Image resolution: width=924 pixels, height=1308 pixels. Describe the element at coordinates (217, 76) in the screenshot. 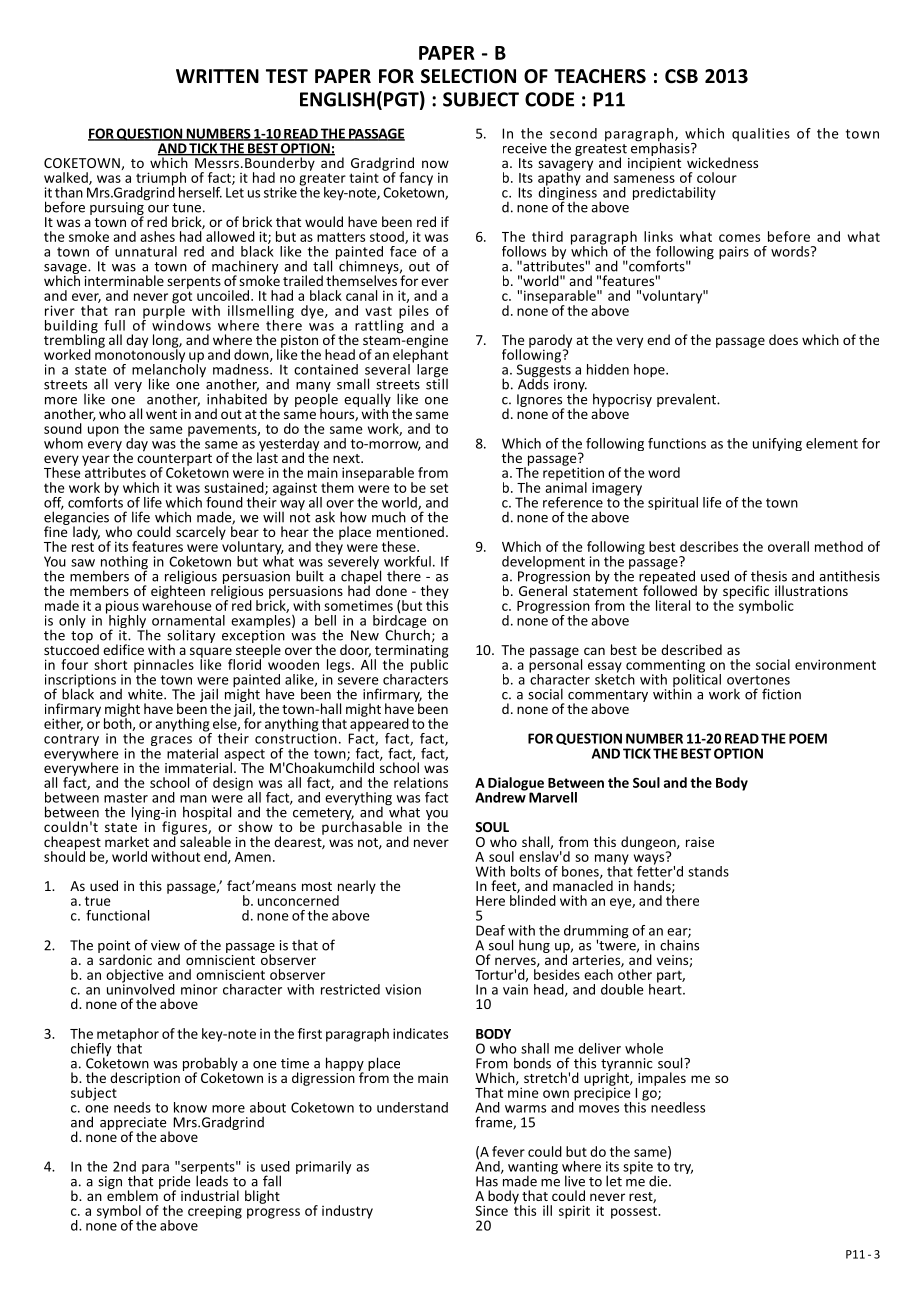

I see `WRITTEN` at that location.
